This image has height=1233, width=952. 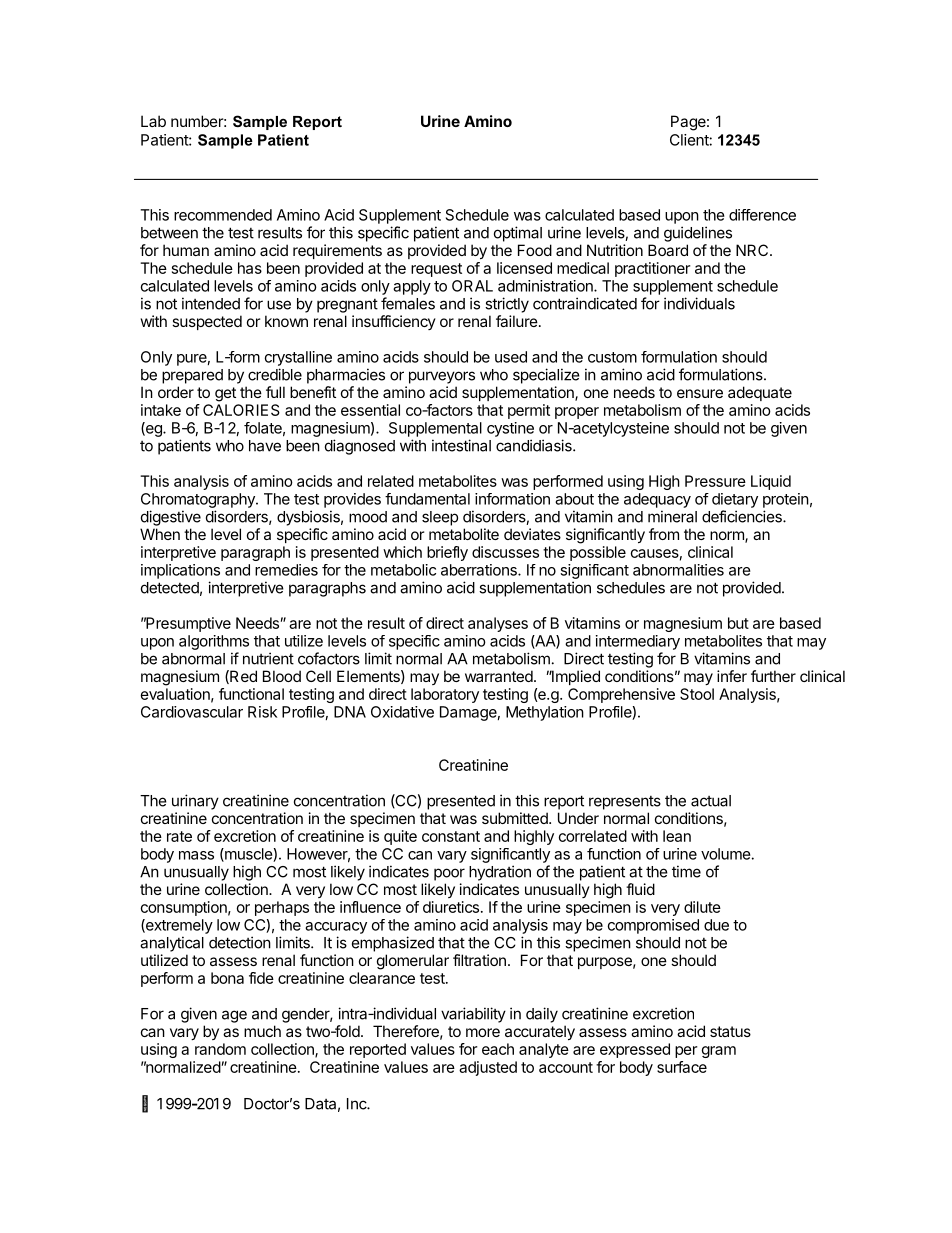 I want to click on actual, so click(x=711, y=801).
